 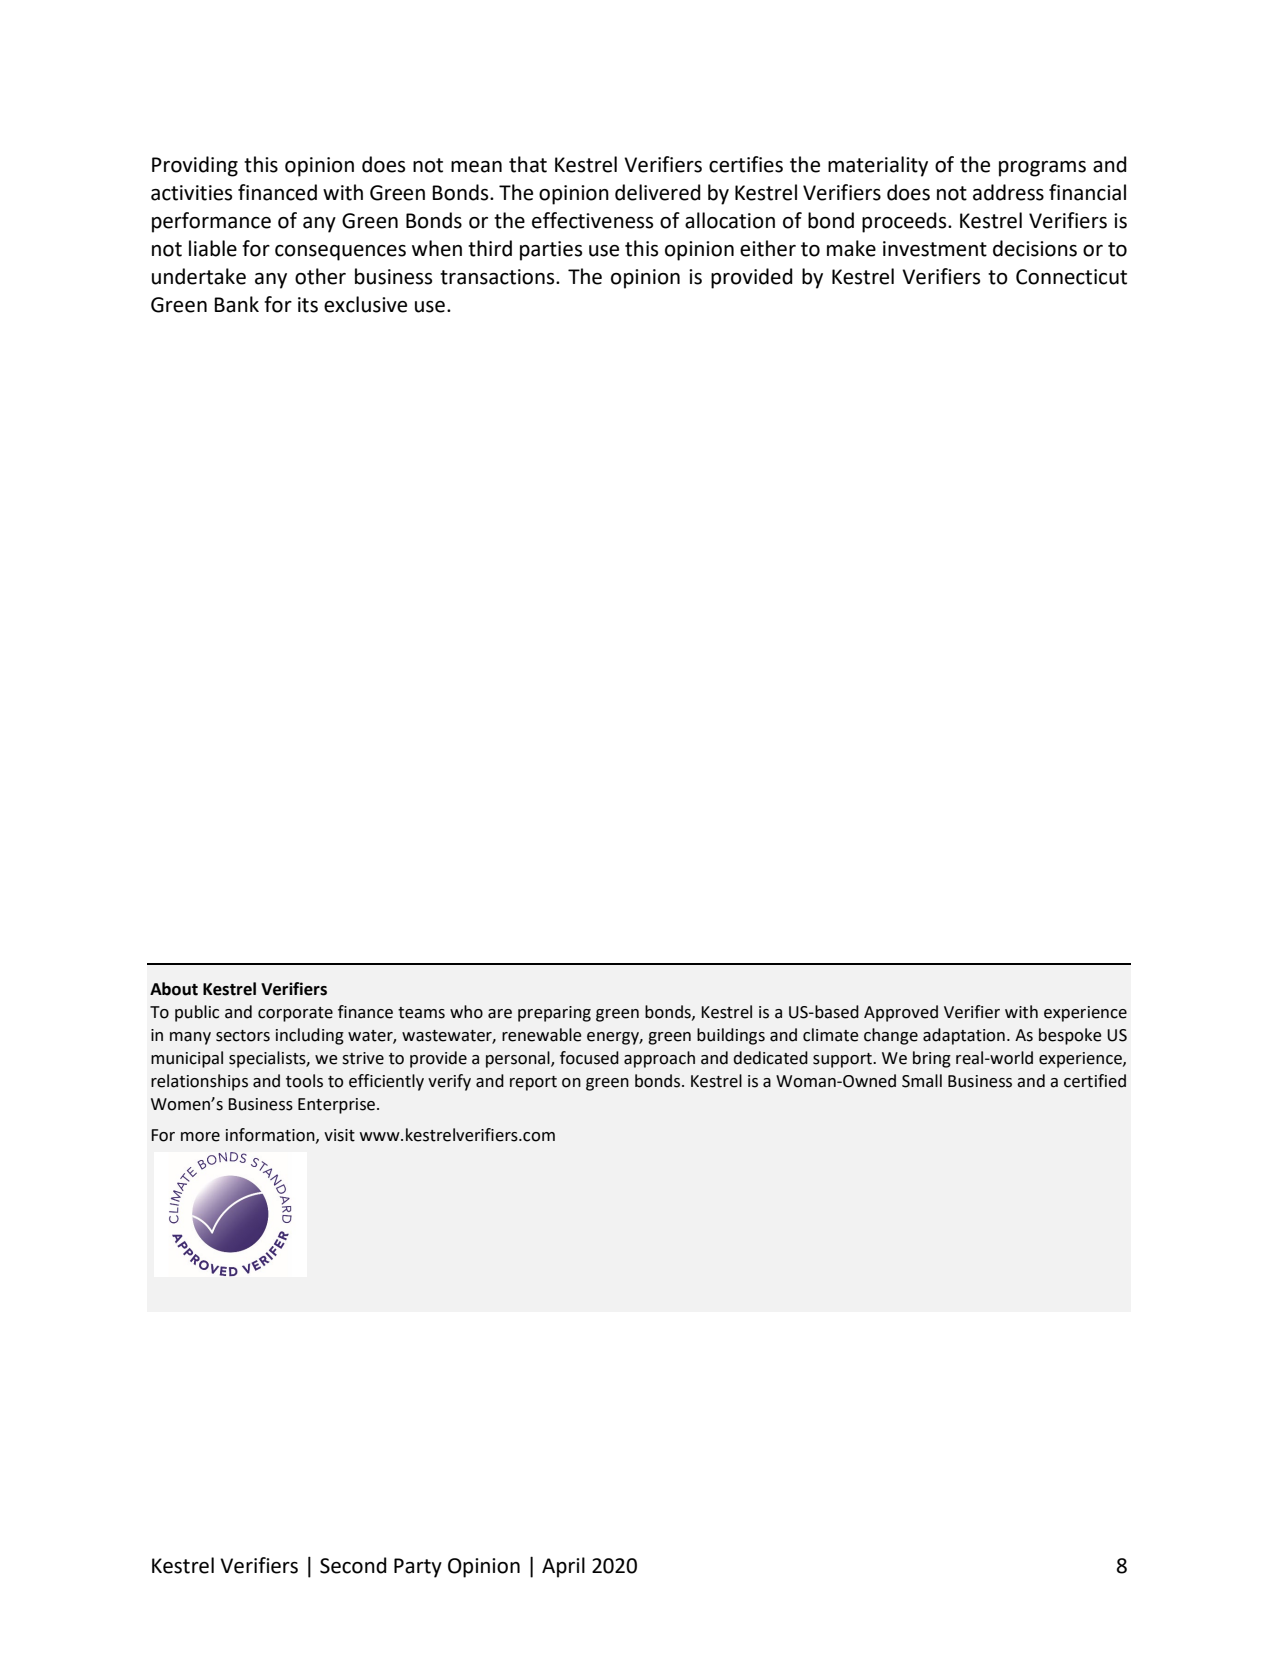 I want to click on preparing, so click(x=554, y=1014).
